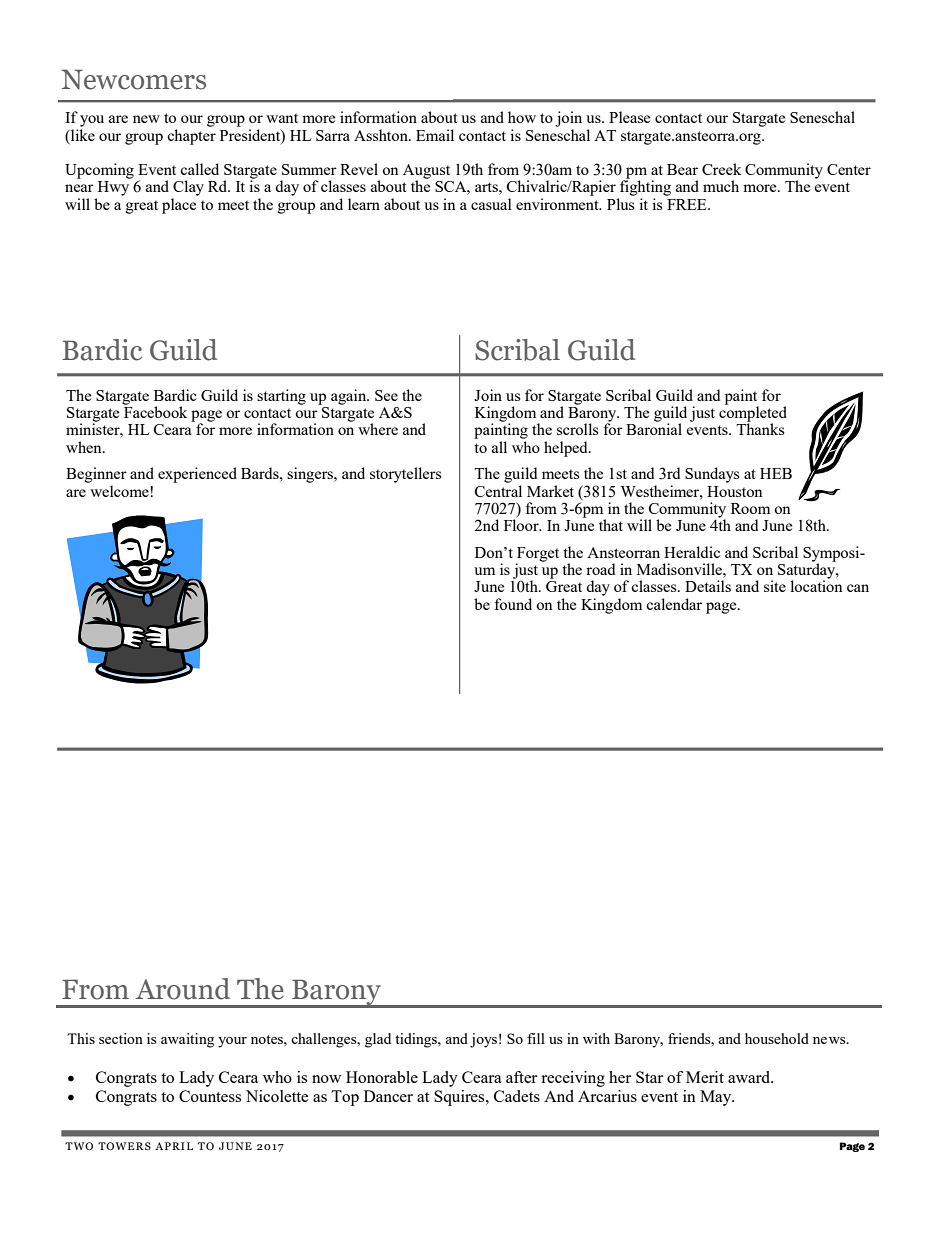  What do you see at coordinates (183, 989) in the screenshot?
I see `Around` at bounding box center [183, 989].
